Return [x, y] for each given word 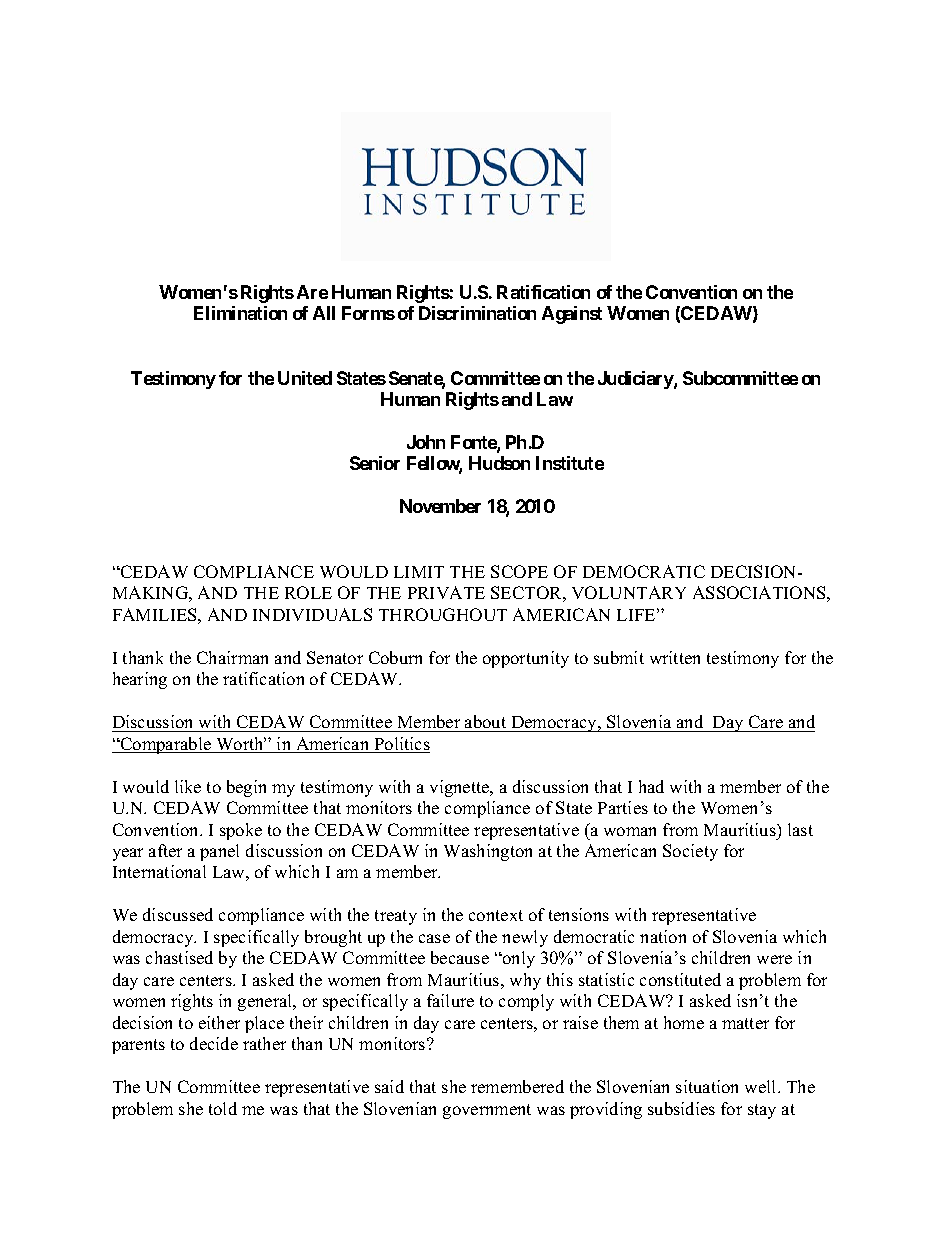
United [305, 378]
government [487, 1111]
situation [707, 1086]
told [223, 1108]
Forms [368, 313]
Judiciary [636, 380]
